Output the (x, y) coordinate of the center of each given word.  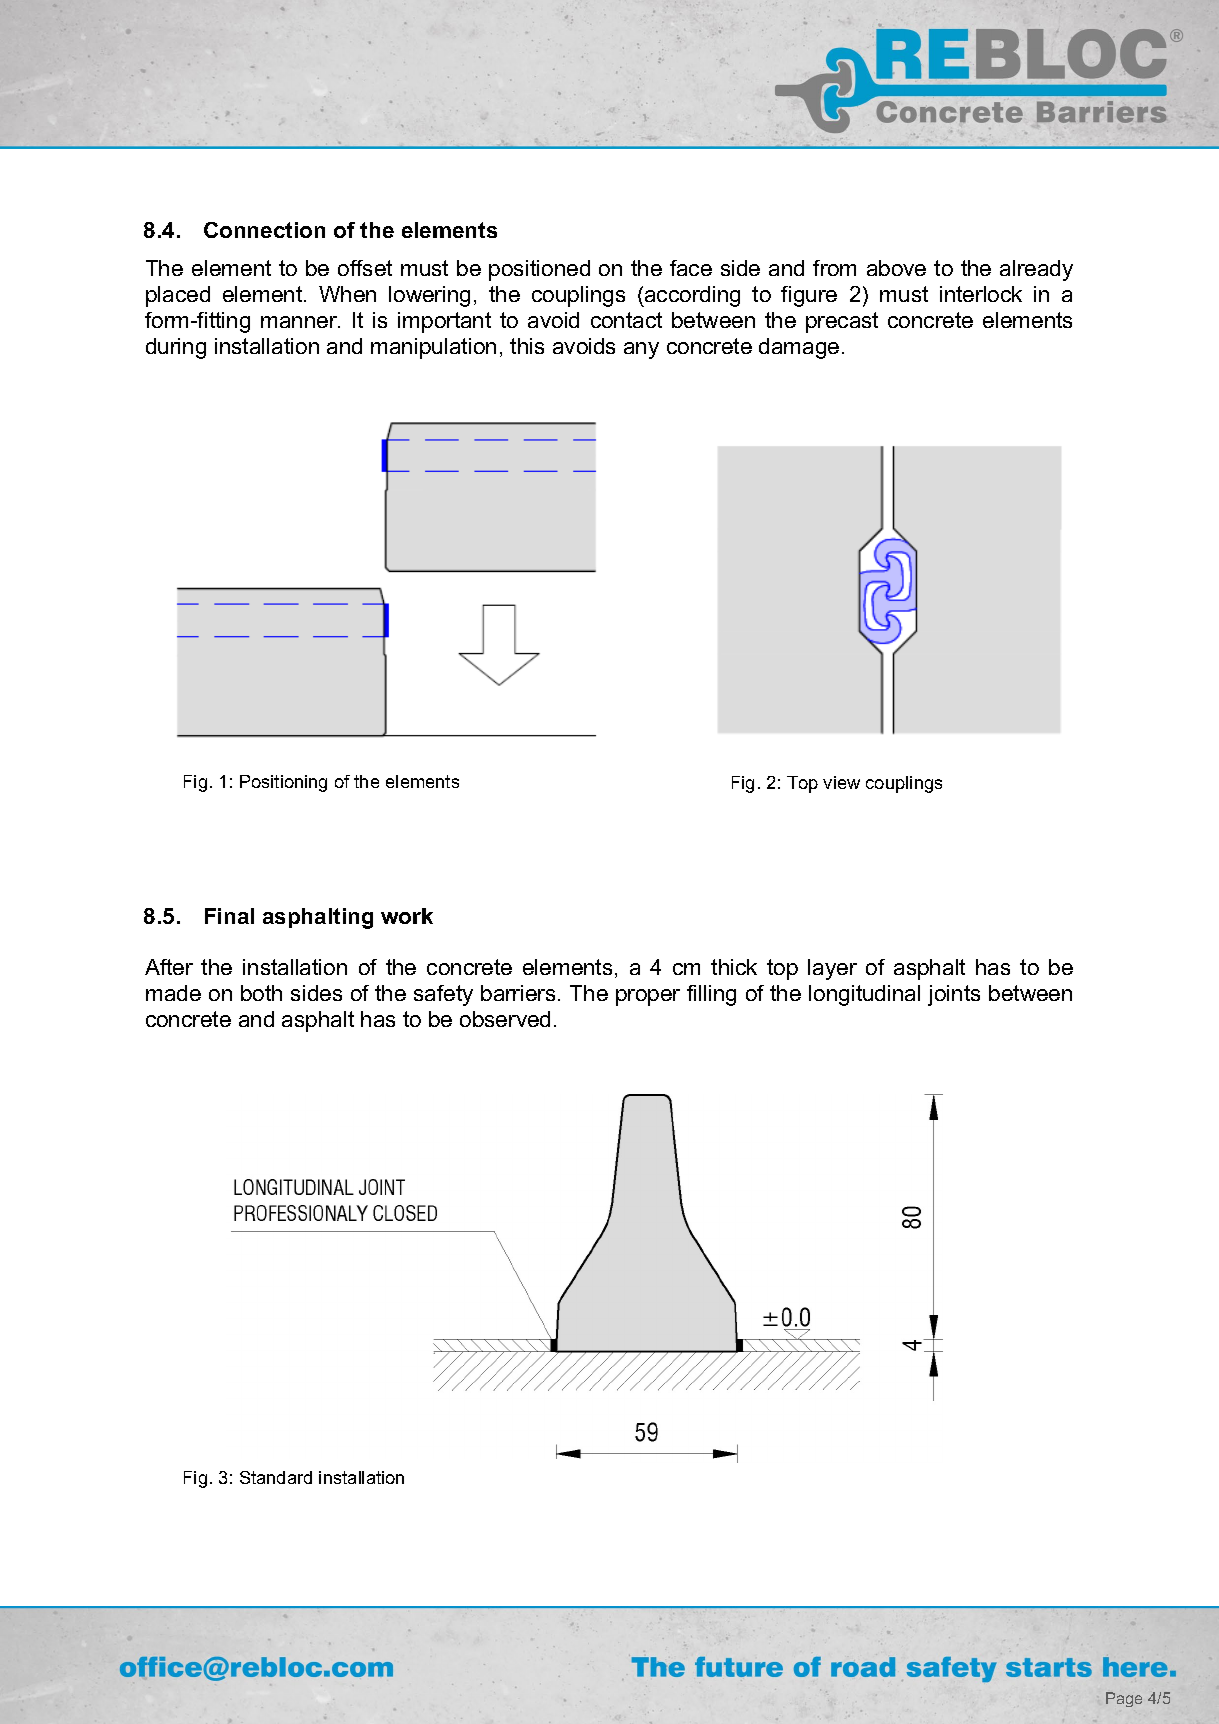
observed (505, 1019)
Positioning (283, 783)
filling (711, 995)
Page (1124, 1699)
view (841, 782)
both (261, 993)
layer (832, 969)
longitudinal (864, 995)
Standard (276, 1477)
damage (799, 348)
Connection (264, 230)
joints (954, 995)
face (691, 268)
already (1036, 270)
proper (648, 997)
